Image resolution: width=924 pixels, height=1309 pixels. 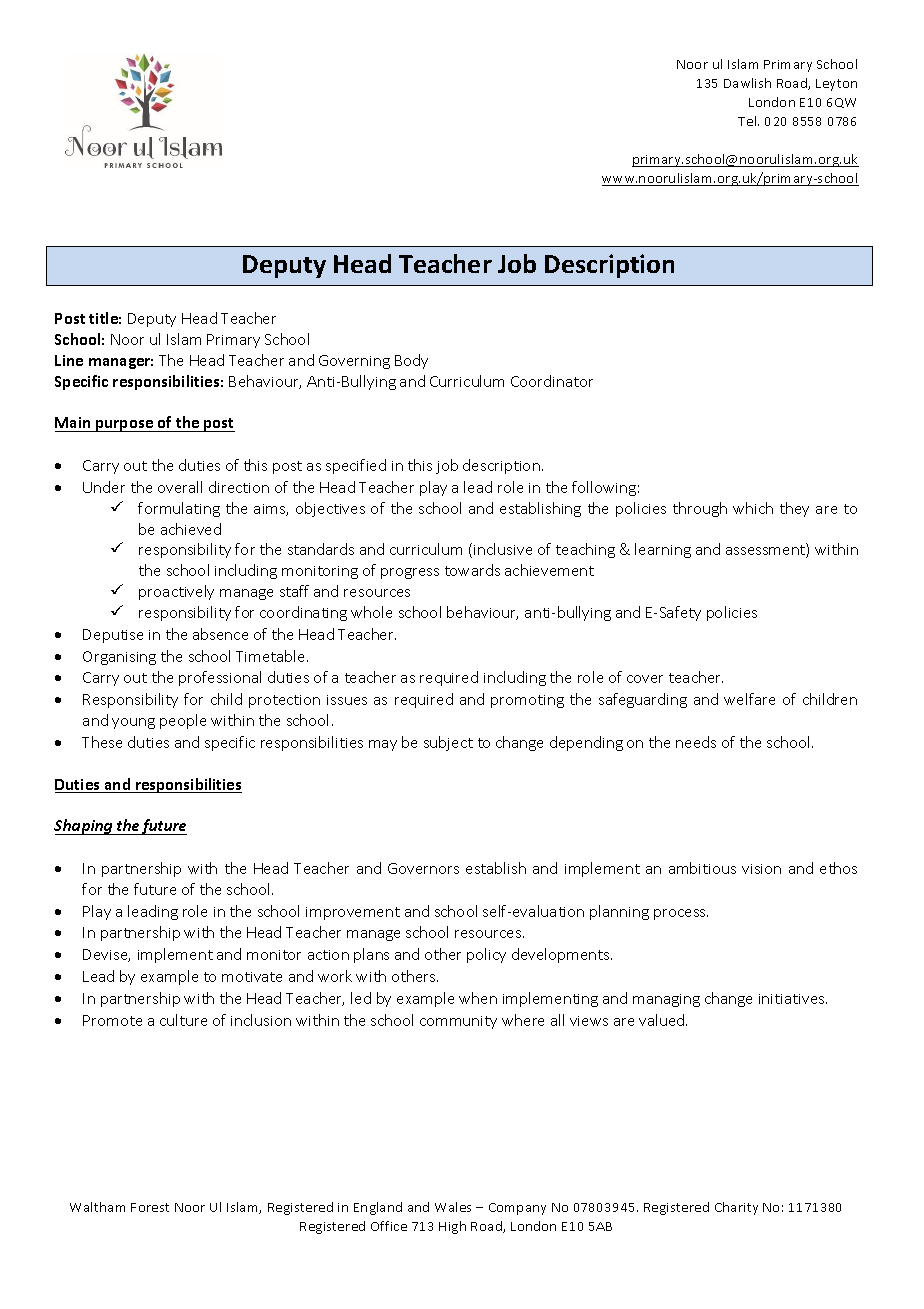 I want to click on Charity, so click(x=736, y=1208).
